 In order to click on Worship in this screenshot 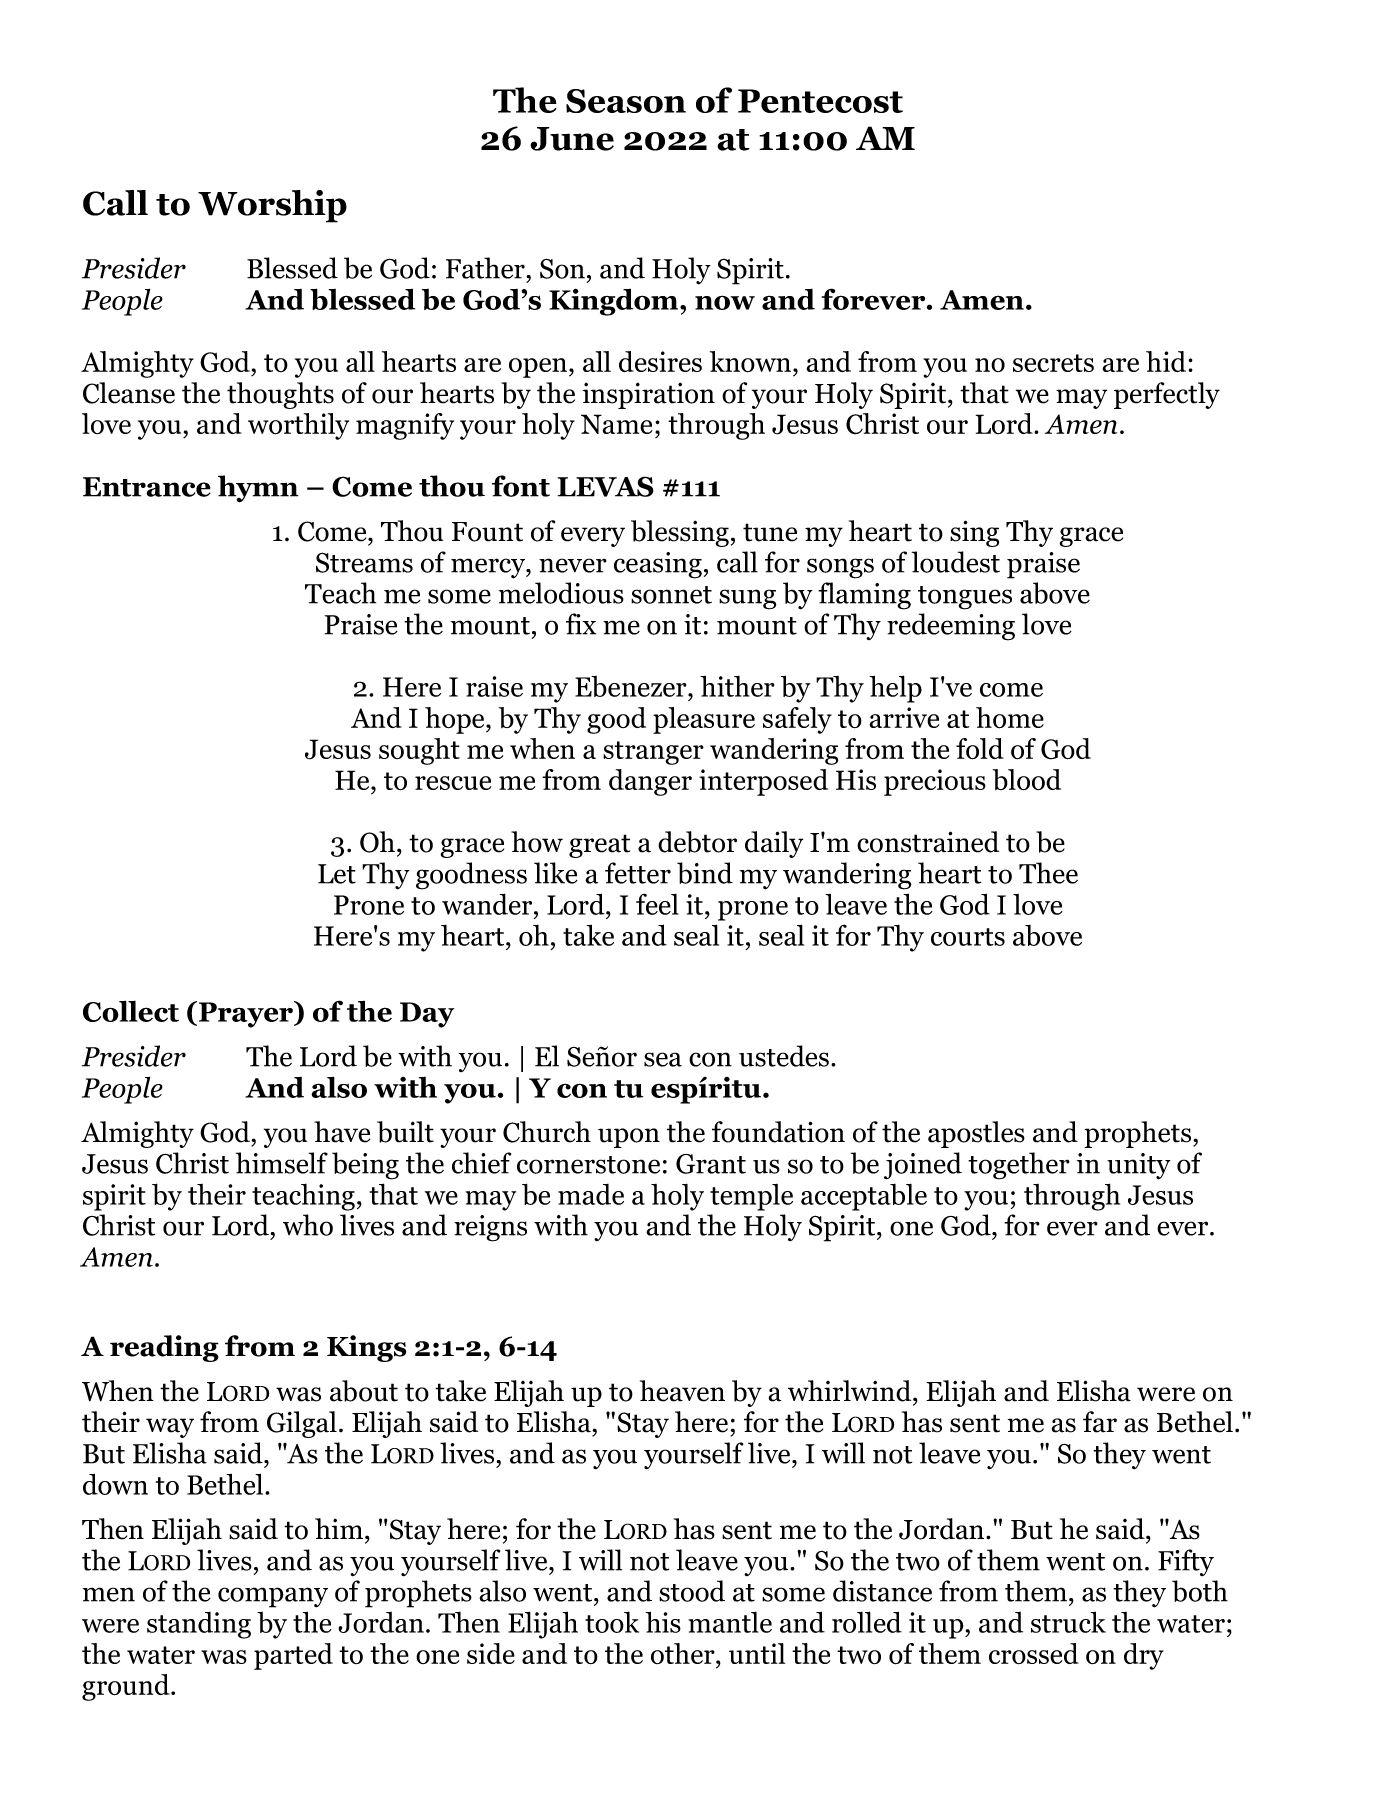, I will do `click(272, 206)`.
